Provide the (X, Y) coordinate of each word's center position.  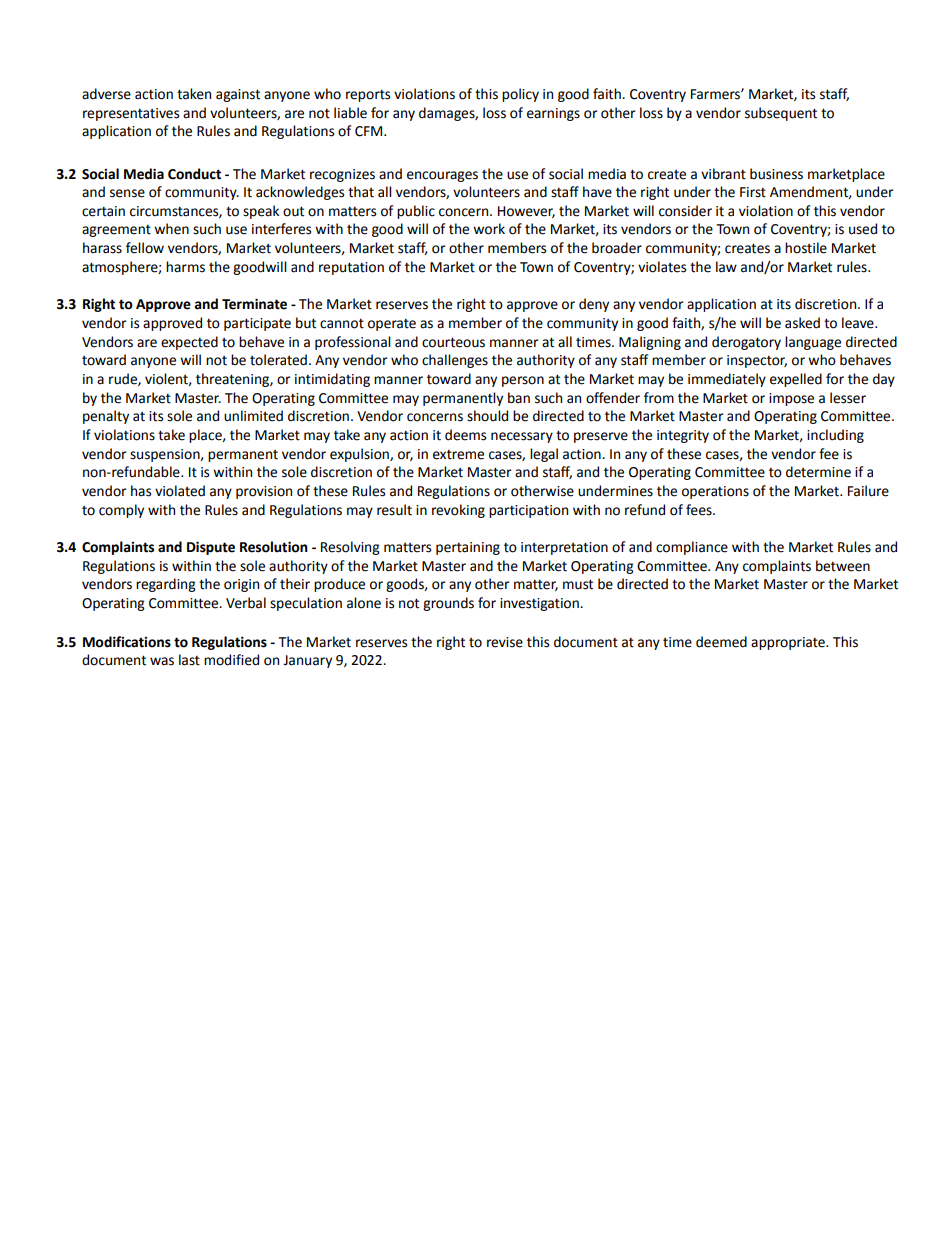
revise (505, 642)
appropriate (789, 643)
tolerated (278, 360)
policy (520, 95)
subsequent (781, 114)
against (238, 95)
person (523, 381)
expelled (796, 380)
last (189, 660)
